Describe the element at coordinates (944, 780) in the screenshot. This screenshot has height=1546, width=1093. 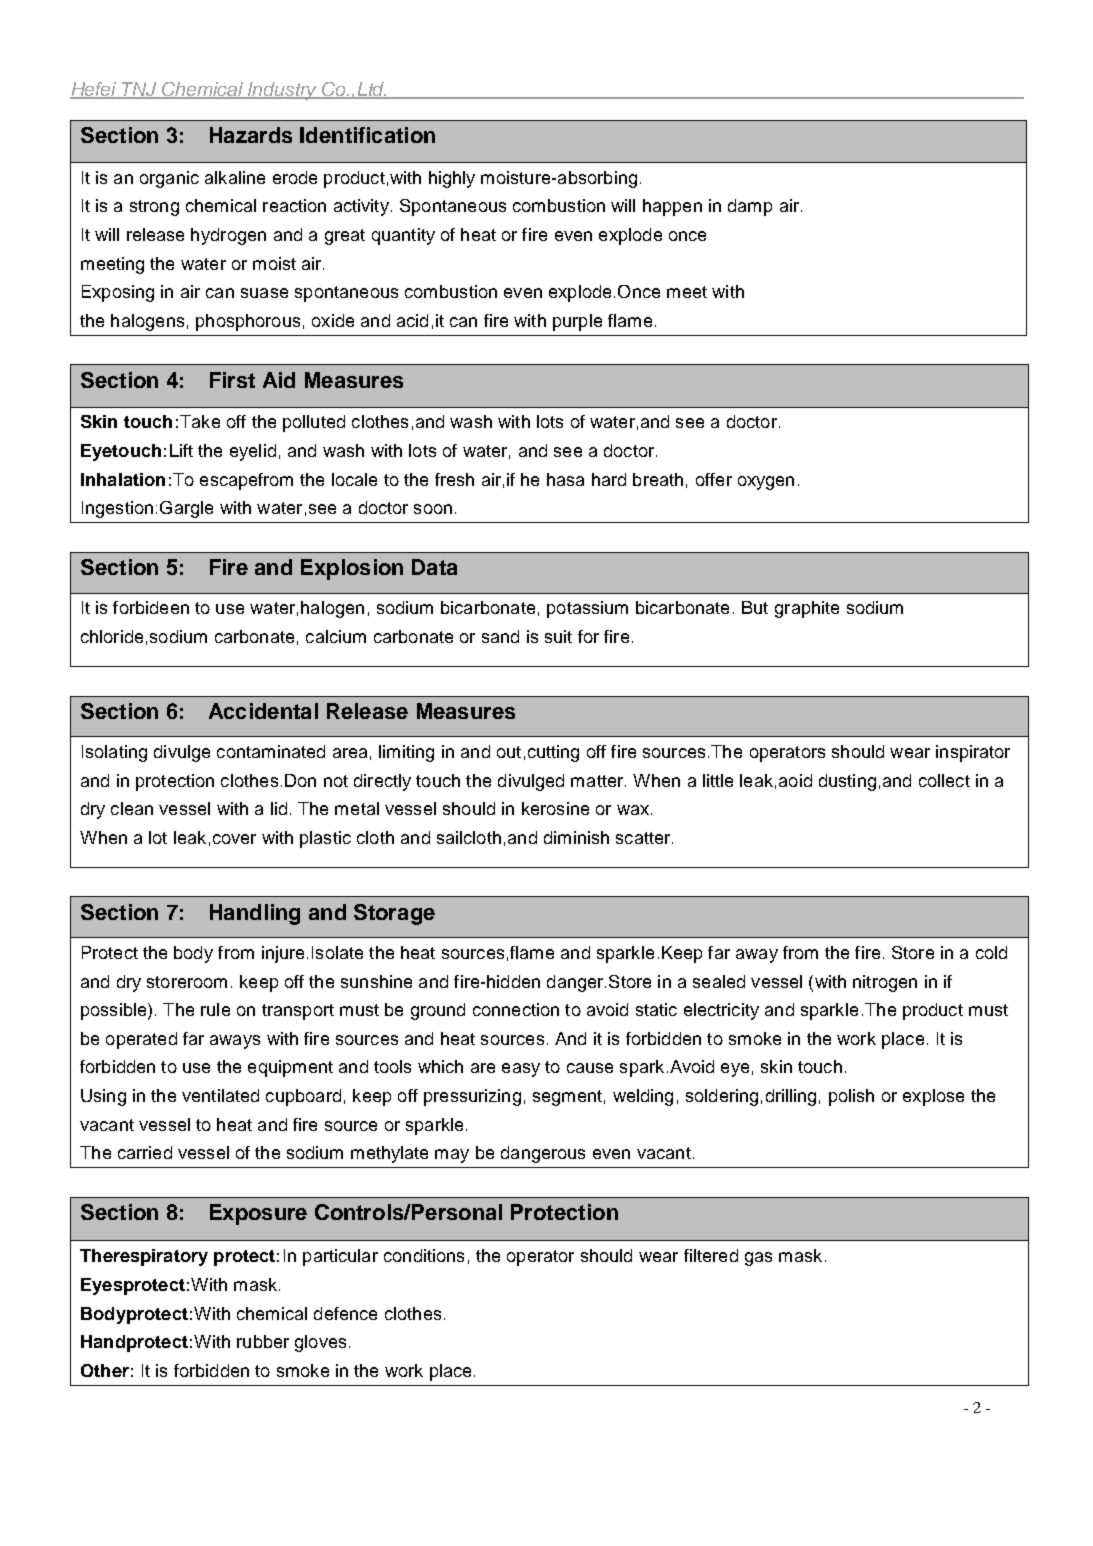
I see `collect` at that location.
